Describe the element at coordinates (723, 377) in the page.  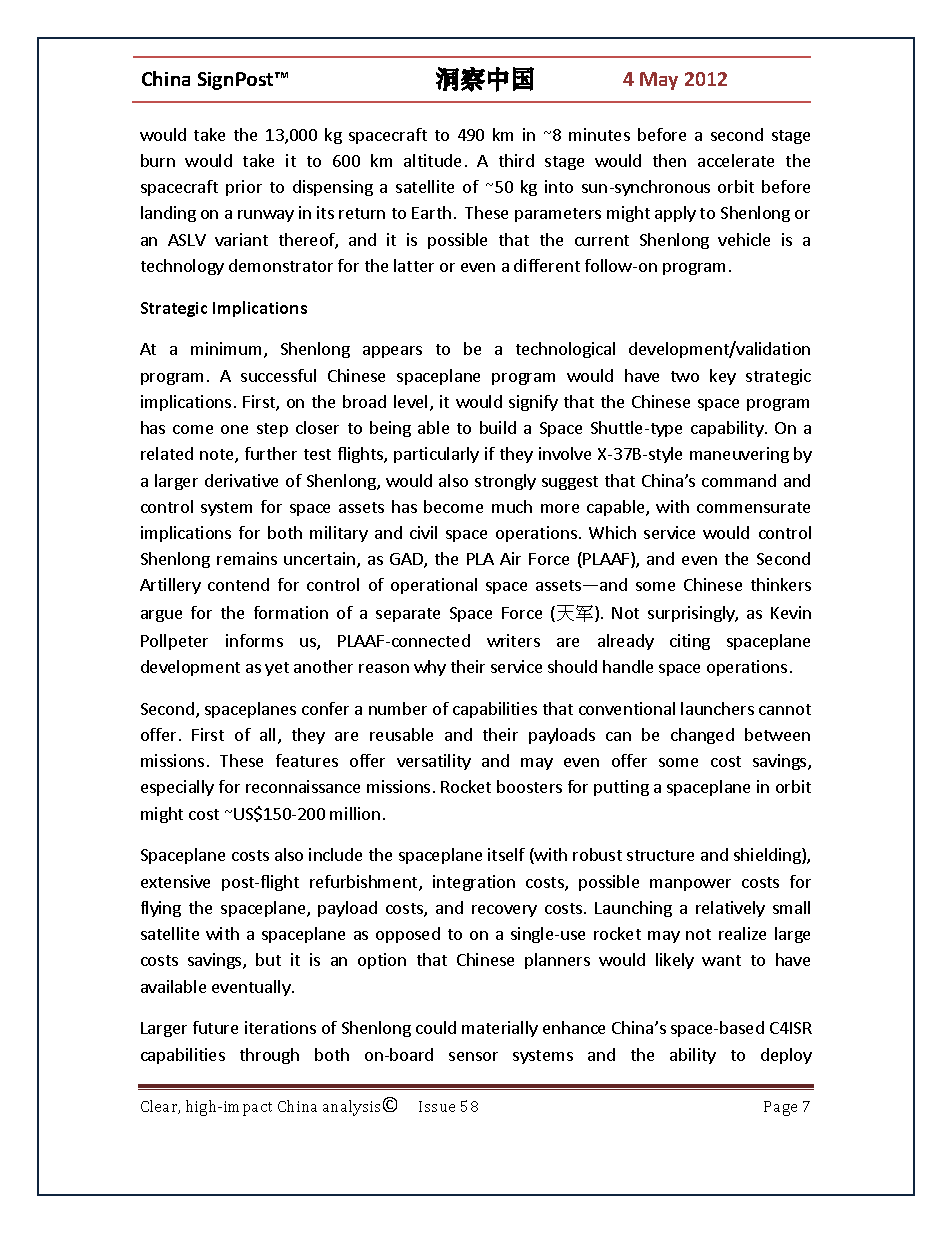
I see `key` at that location.
